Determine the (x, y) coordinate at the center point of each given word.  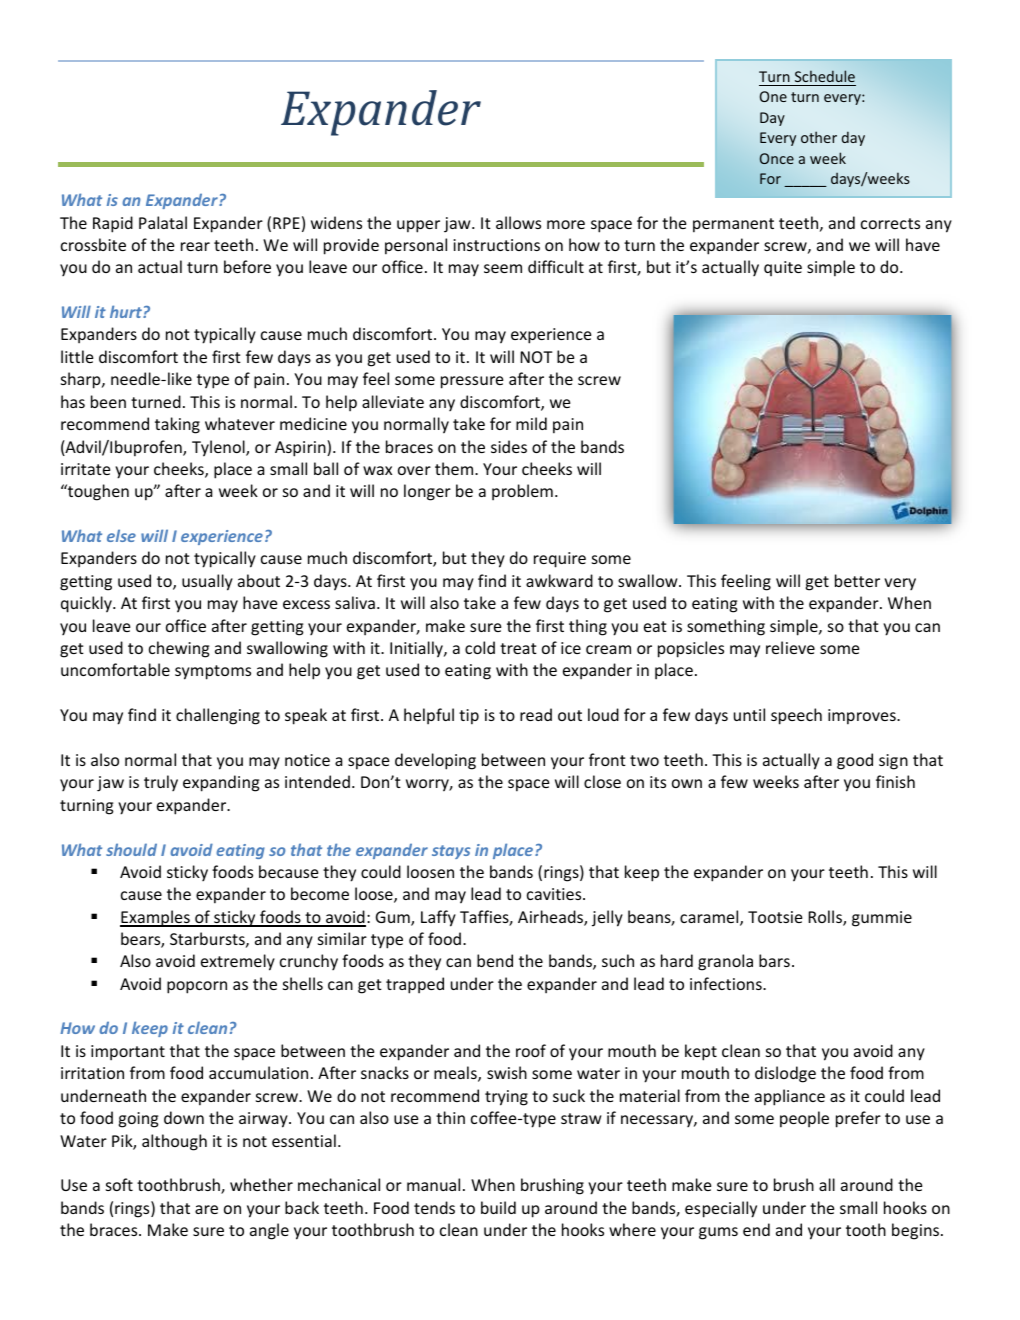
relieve (790, 647)
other (819, 137)
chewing (179, 649)
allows (518, 222)
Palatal (163, 222)
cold (480, 647)
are (206, 1209)
